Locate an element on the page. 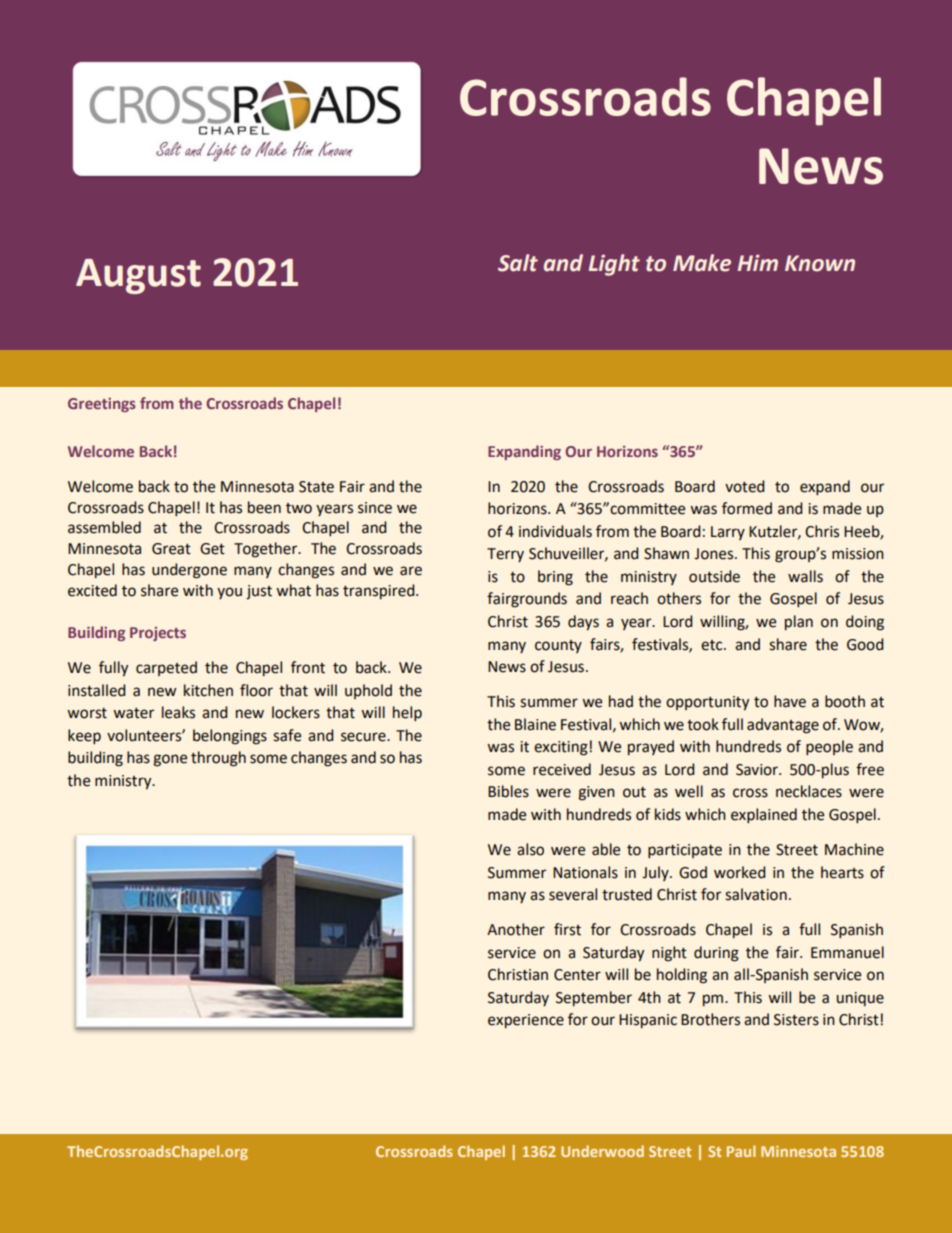 The width and height of the image is (952, 1233). leaks is located at coordinates (178, 712).
